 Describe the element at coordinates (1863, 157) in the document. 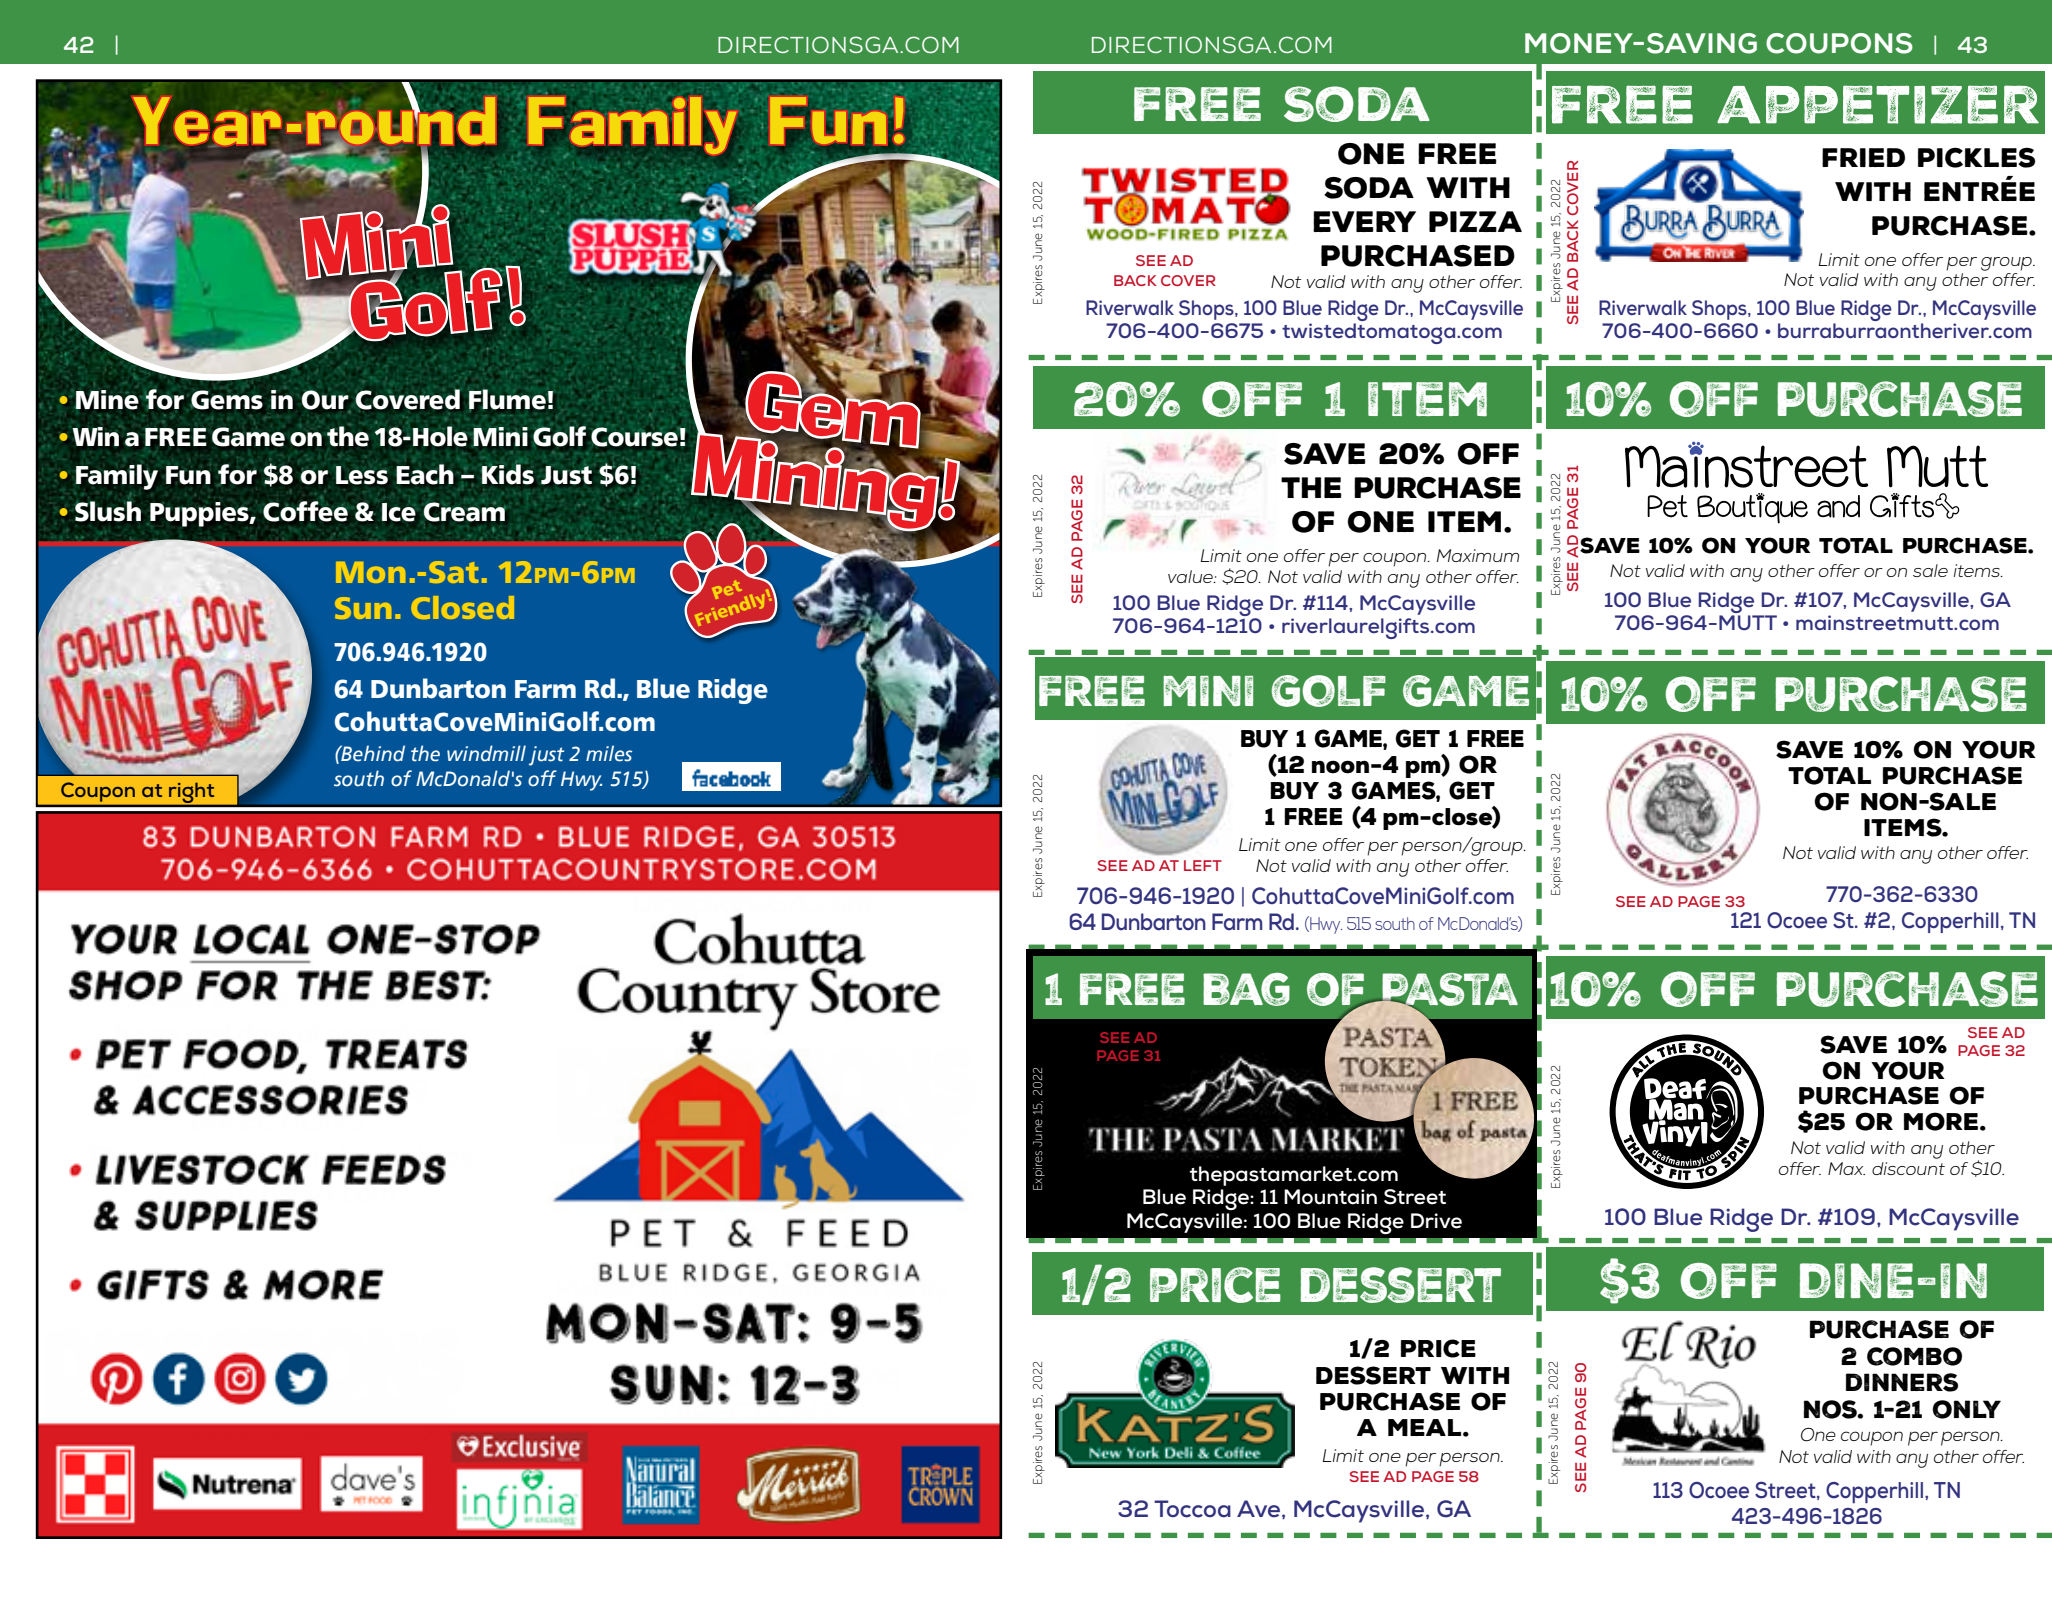

I see `fried` at that location.
